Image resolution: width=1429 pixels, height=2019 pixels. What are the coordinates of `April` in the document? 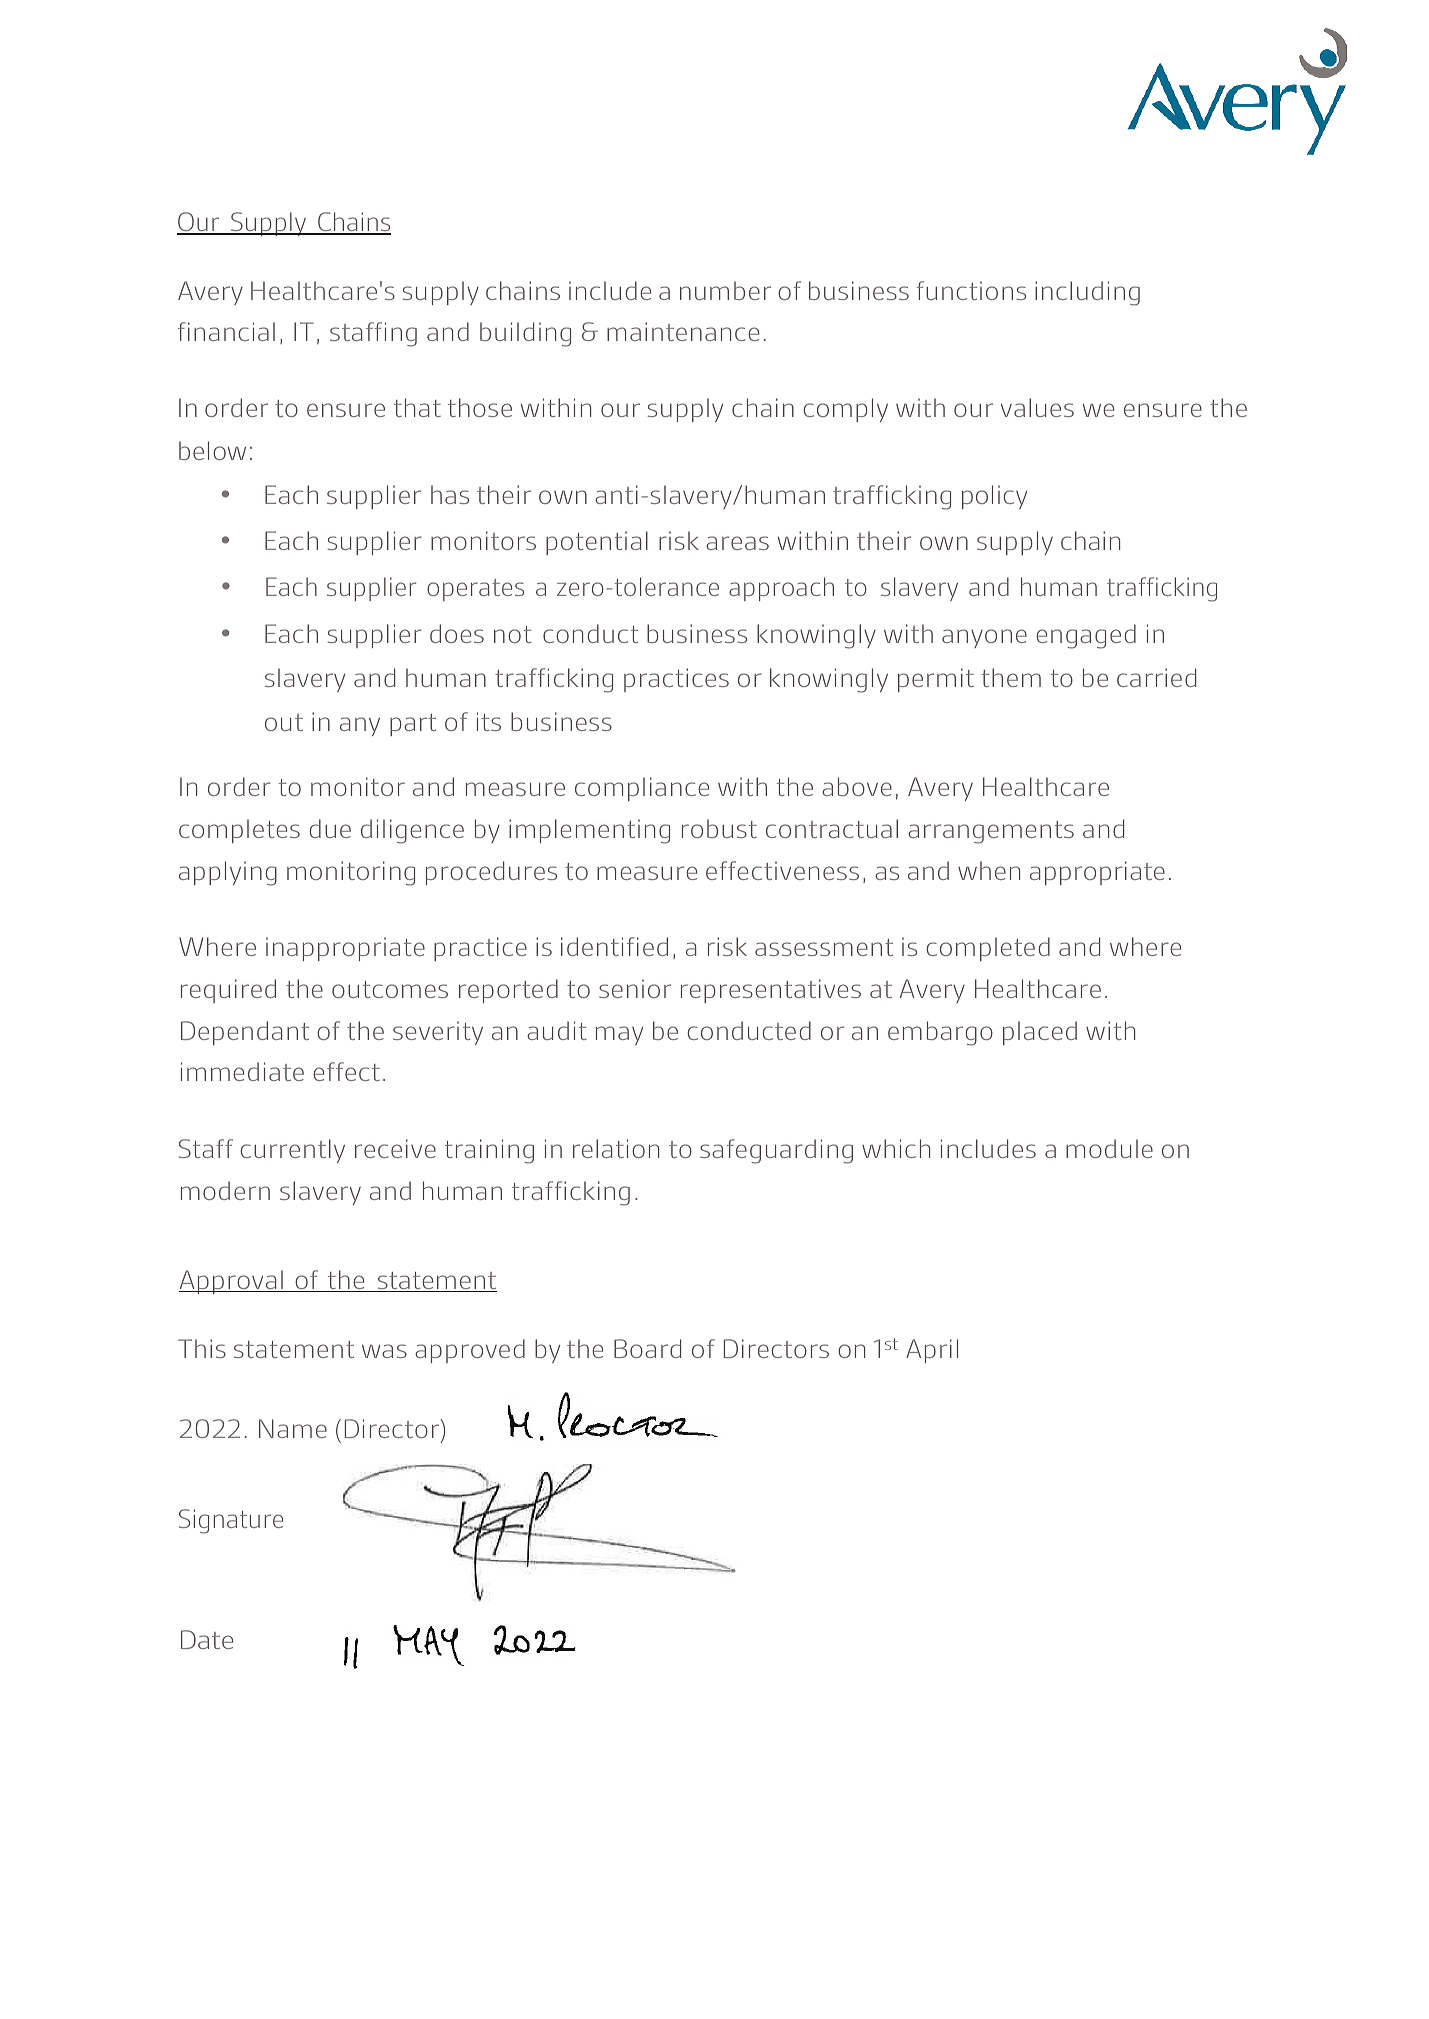 It's located at (932, 1351).
